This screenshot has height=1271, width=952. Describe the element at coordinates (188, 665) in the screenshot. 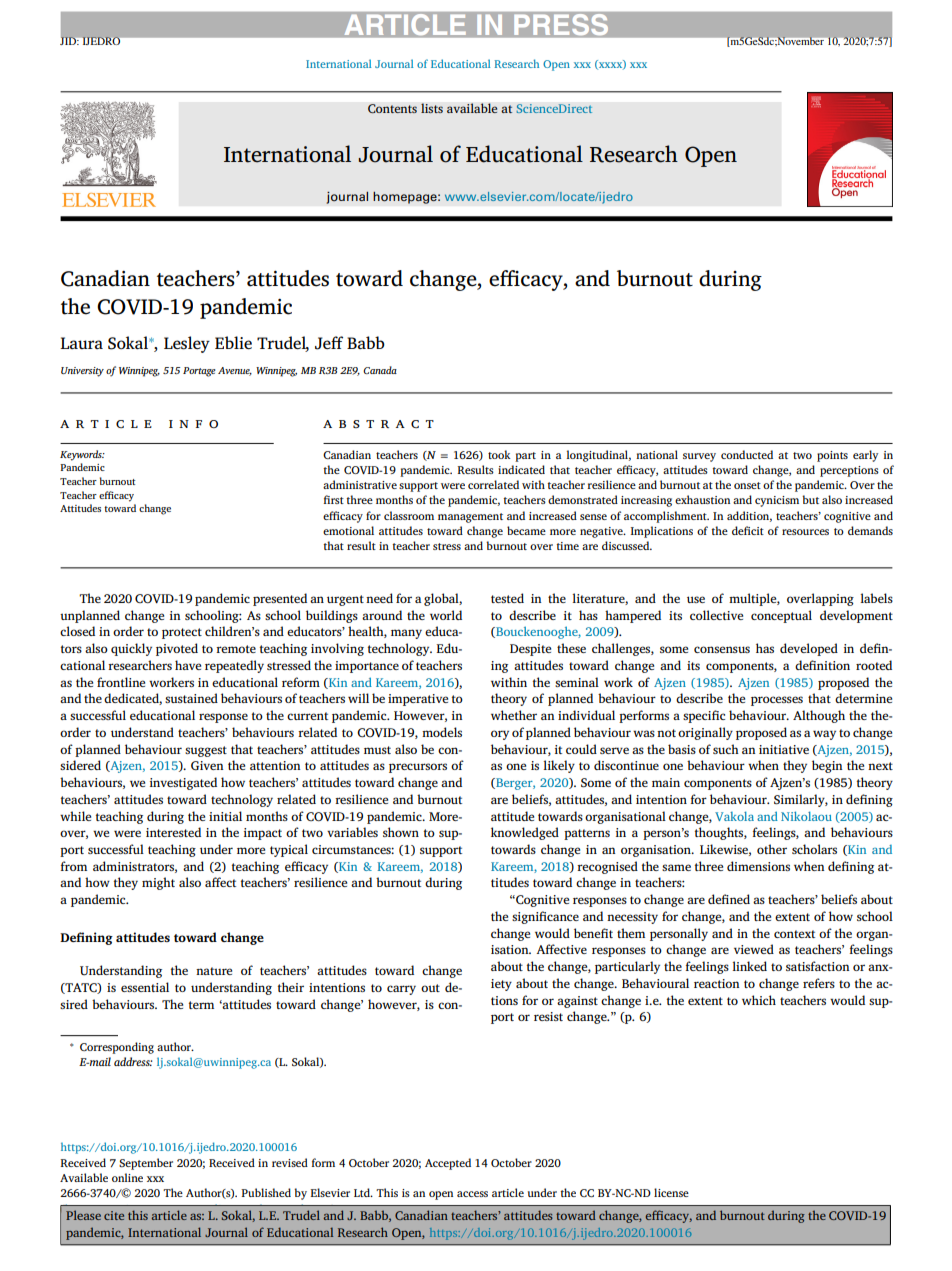

I see `have` at that location.
